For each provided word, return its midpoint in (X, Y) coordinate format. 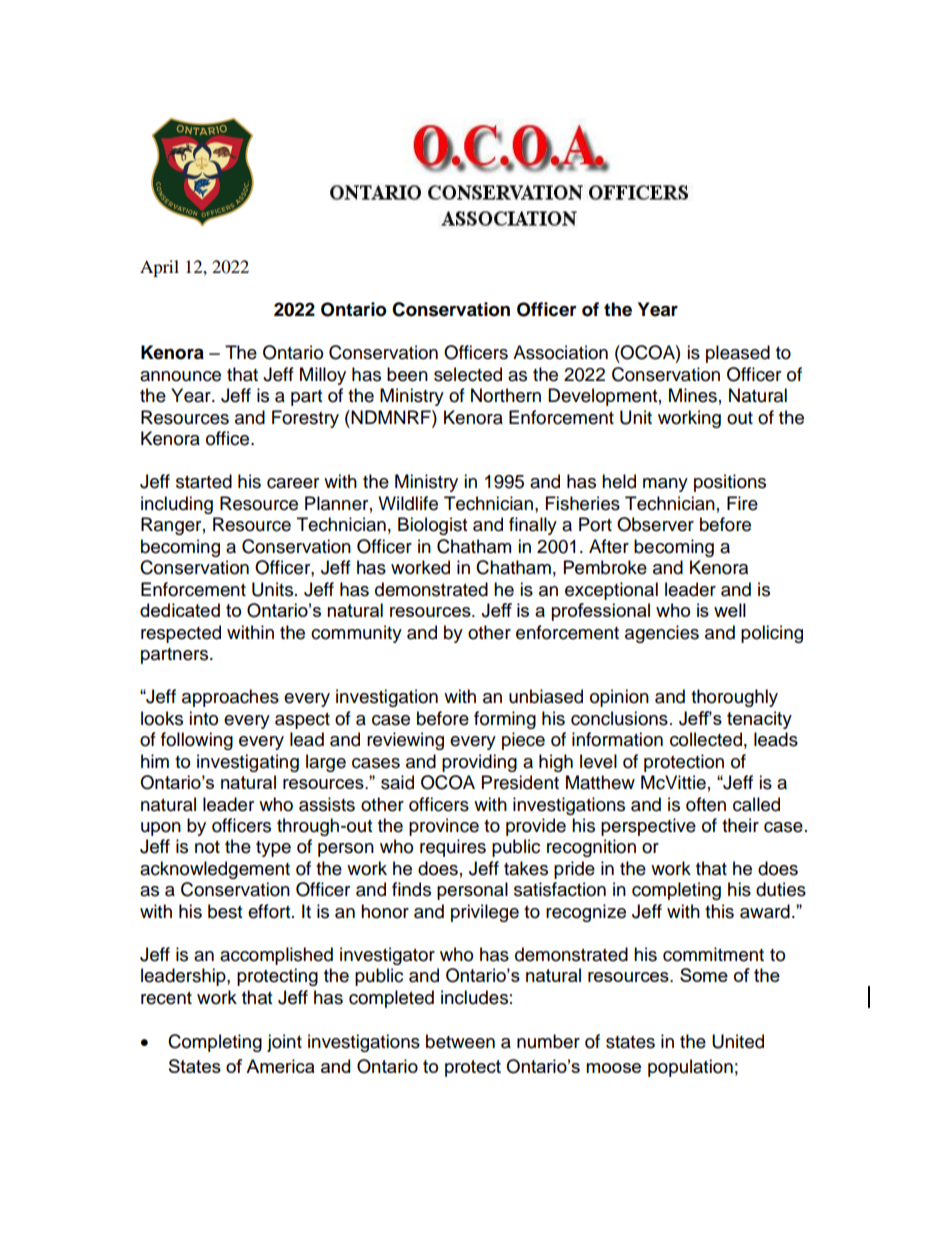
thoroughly (734, 698)
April (159, 268)
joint (284, 1043)
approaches (230, 698)
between (460, 1041)
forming (505, 720)
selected (468, 374)
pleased (738, 354)
